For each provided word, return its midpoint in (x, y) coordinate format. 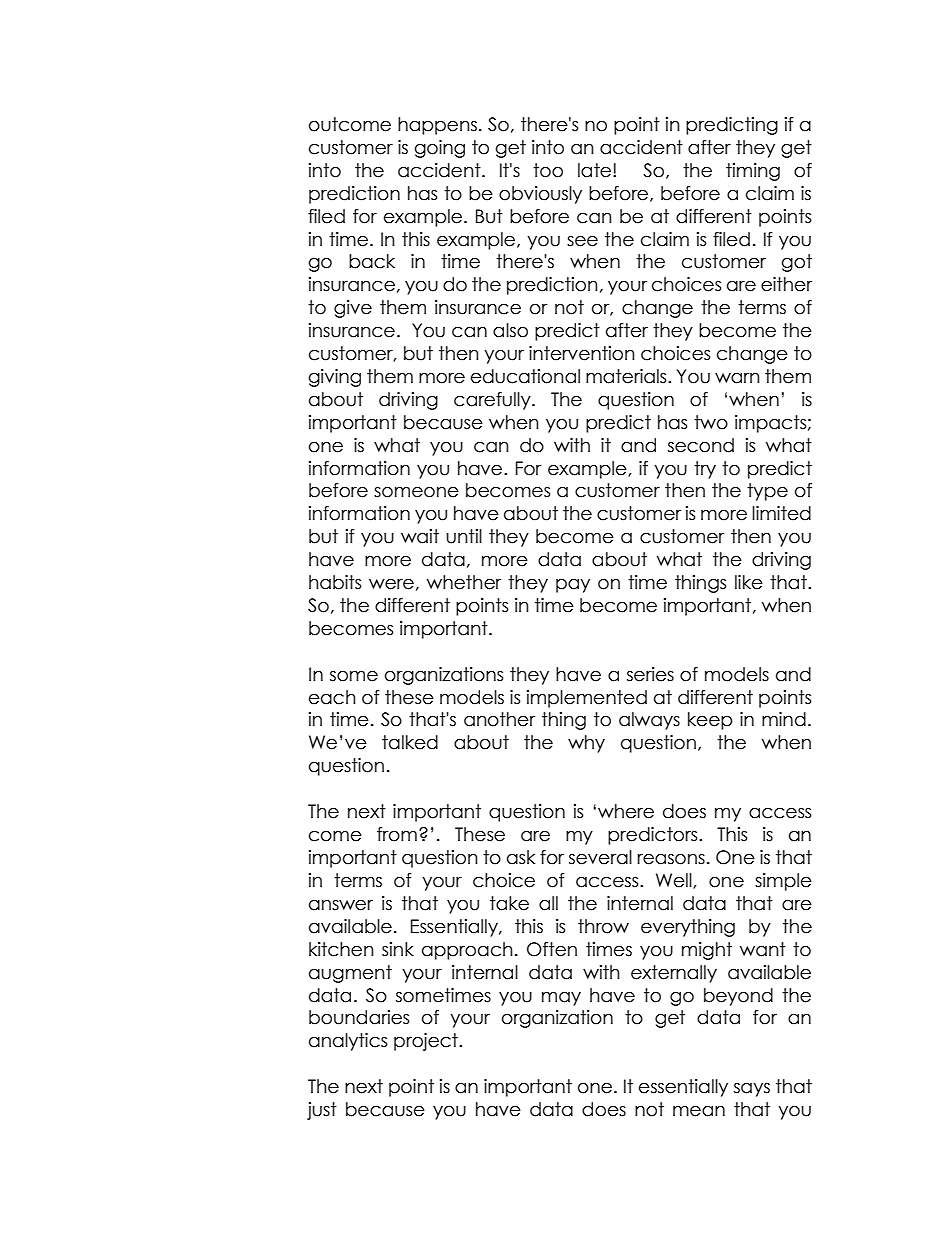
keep (710, 721)
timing (753, 172)
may (561, 998)
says (752, 1089)
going (440, 149)
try (705, 470)
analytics (348, 1042)
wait (420, 536)
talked (410, 742)
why (586, 744)
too (548, 170)
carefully (493, 401)
